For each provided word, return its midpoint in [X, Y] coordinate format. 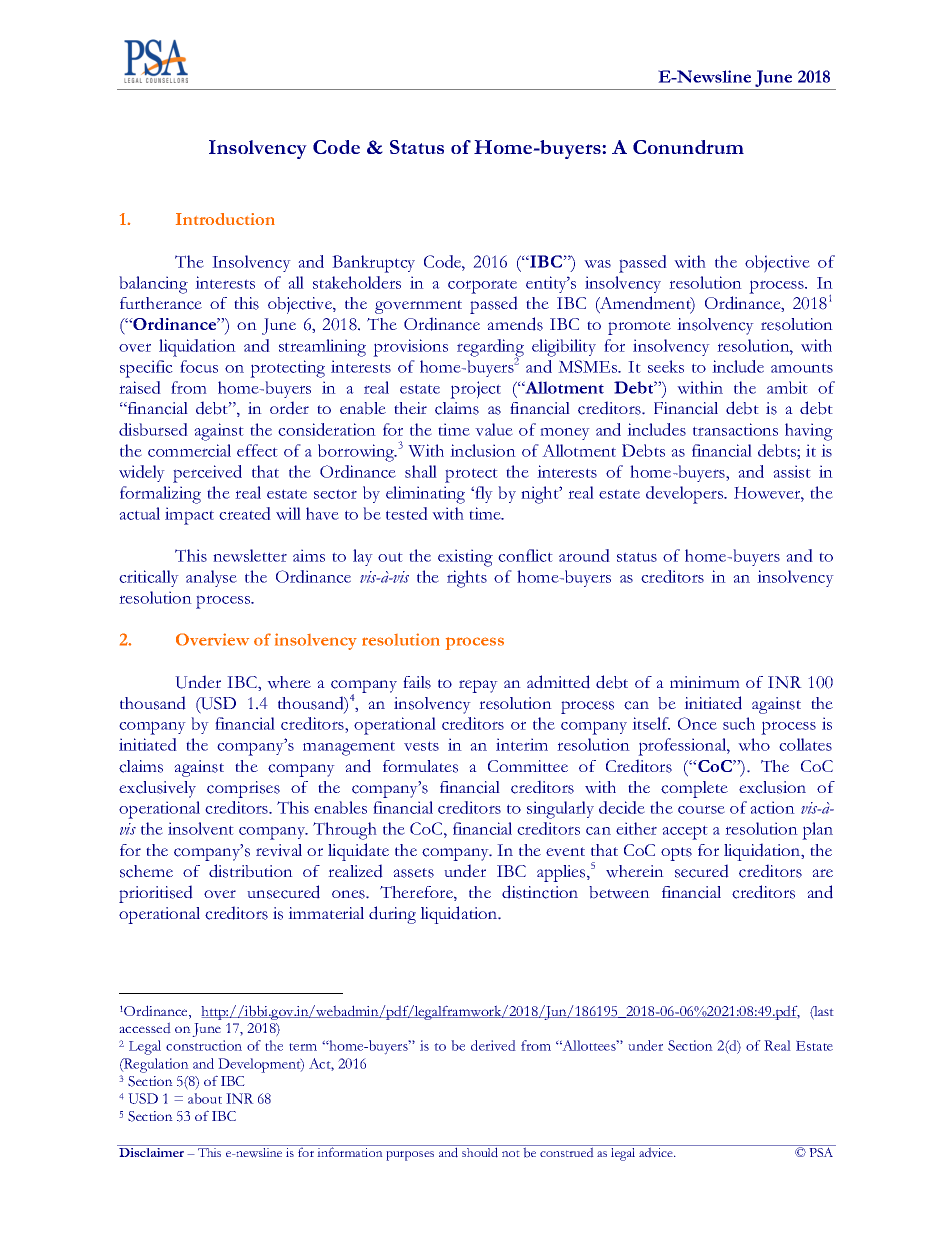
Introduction [225, 219]
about [205, 1098]
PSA [821, 1152]
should [480, 1152]
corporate [482, 286]
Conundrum [688, 147]
